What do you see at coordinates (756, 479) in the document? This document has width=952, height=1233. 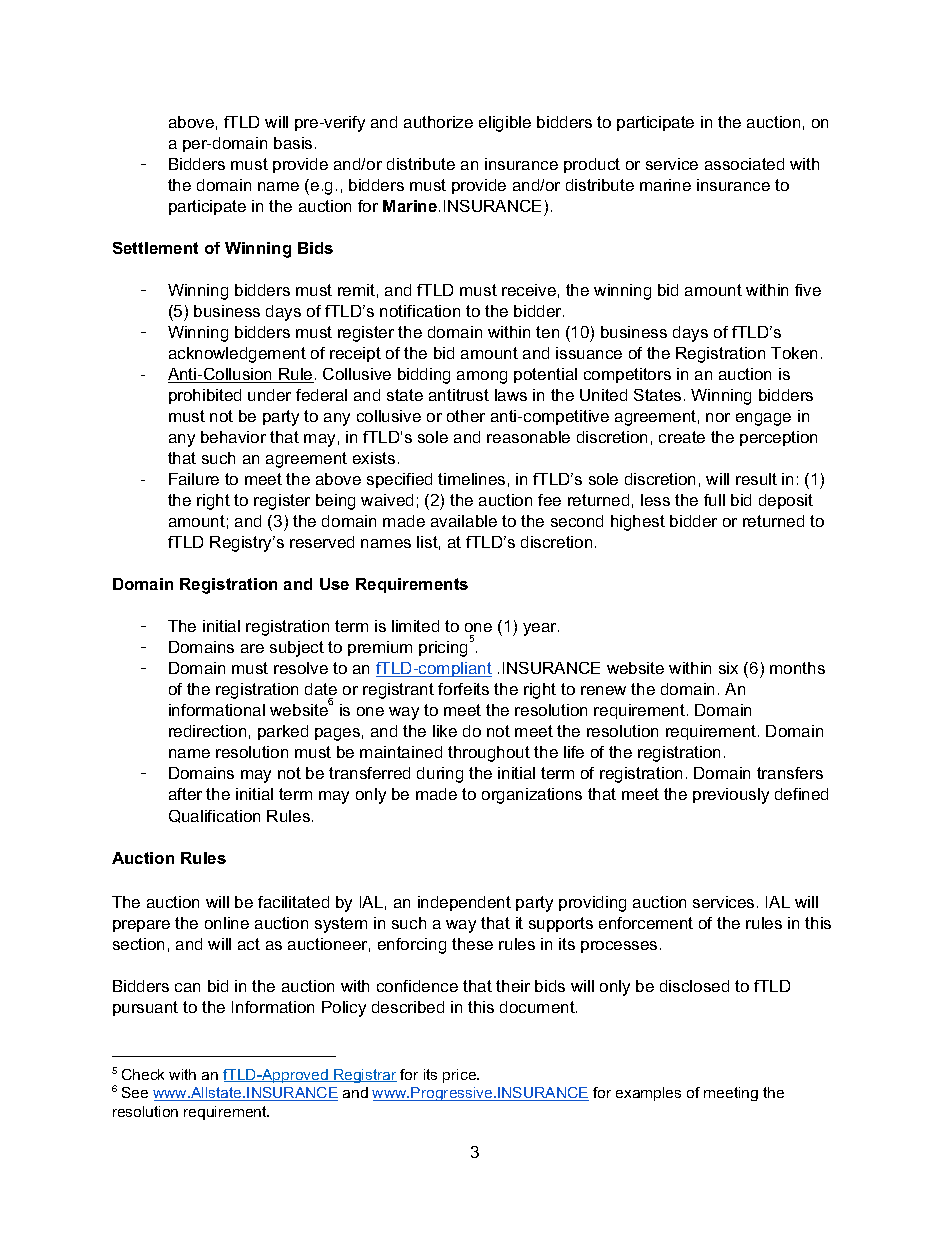 I see `result` at bounding box center [756, 479].
